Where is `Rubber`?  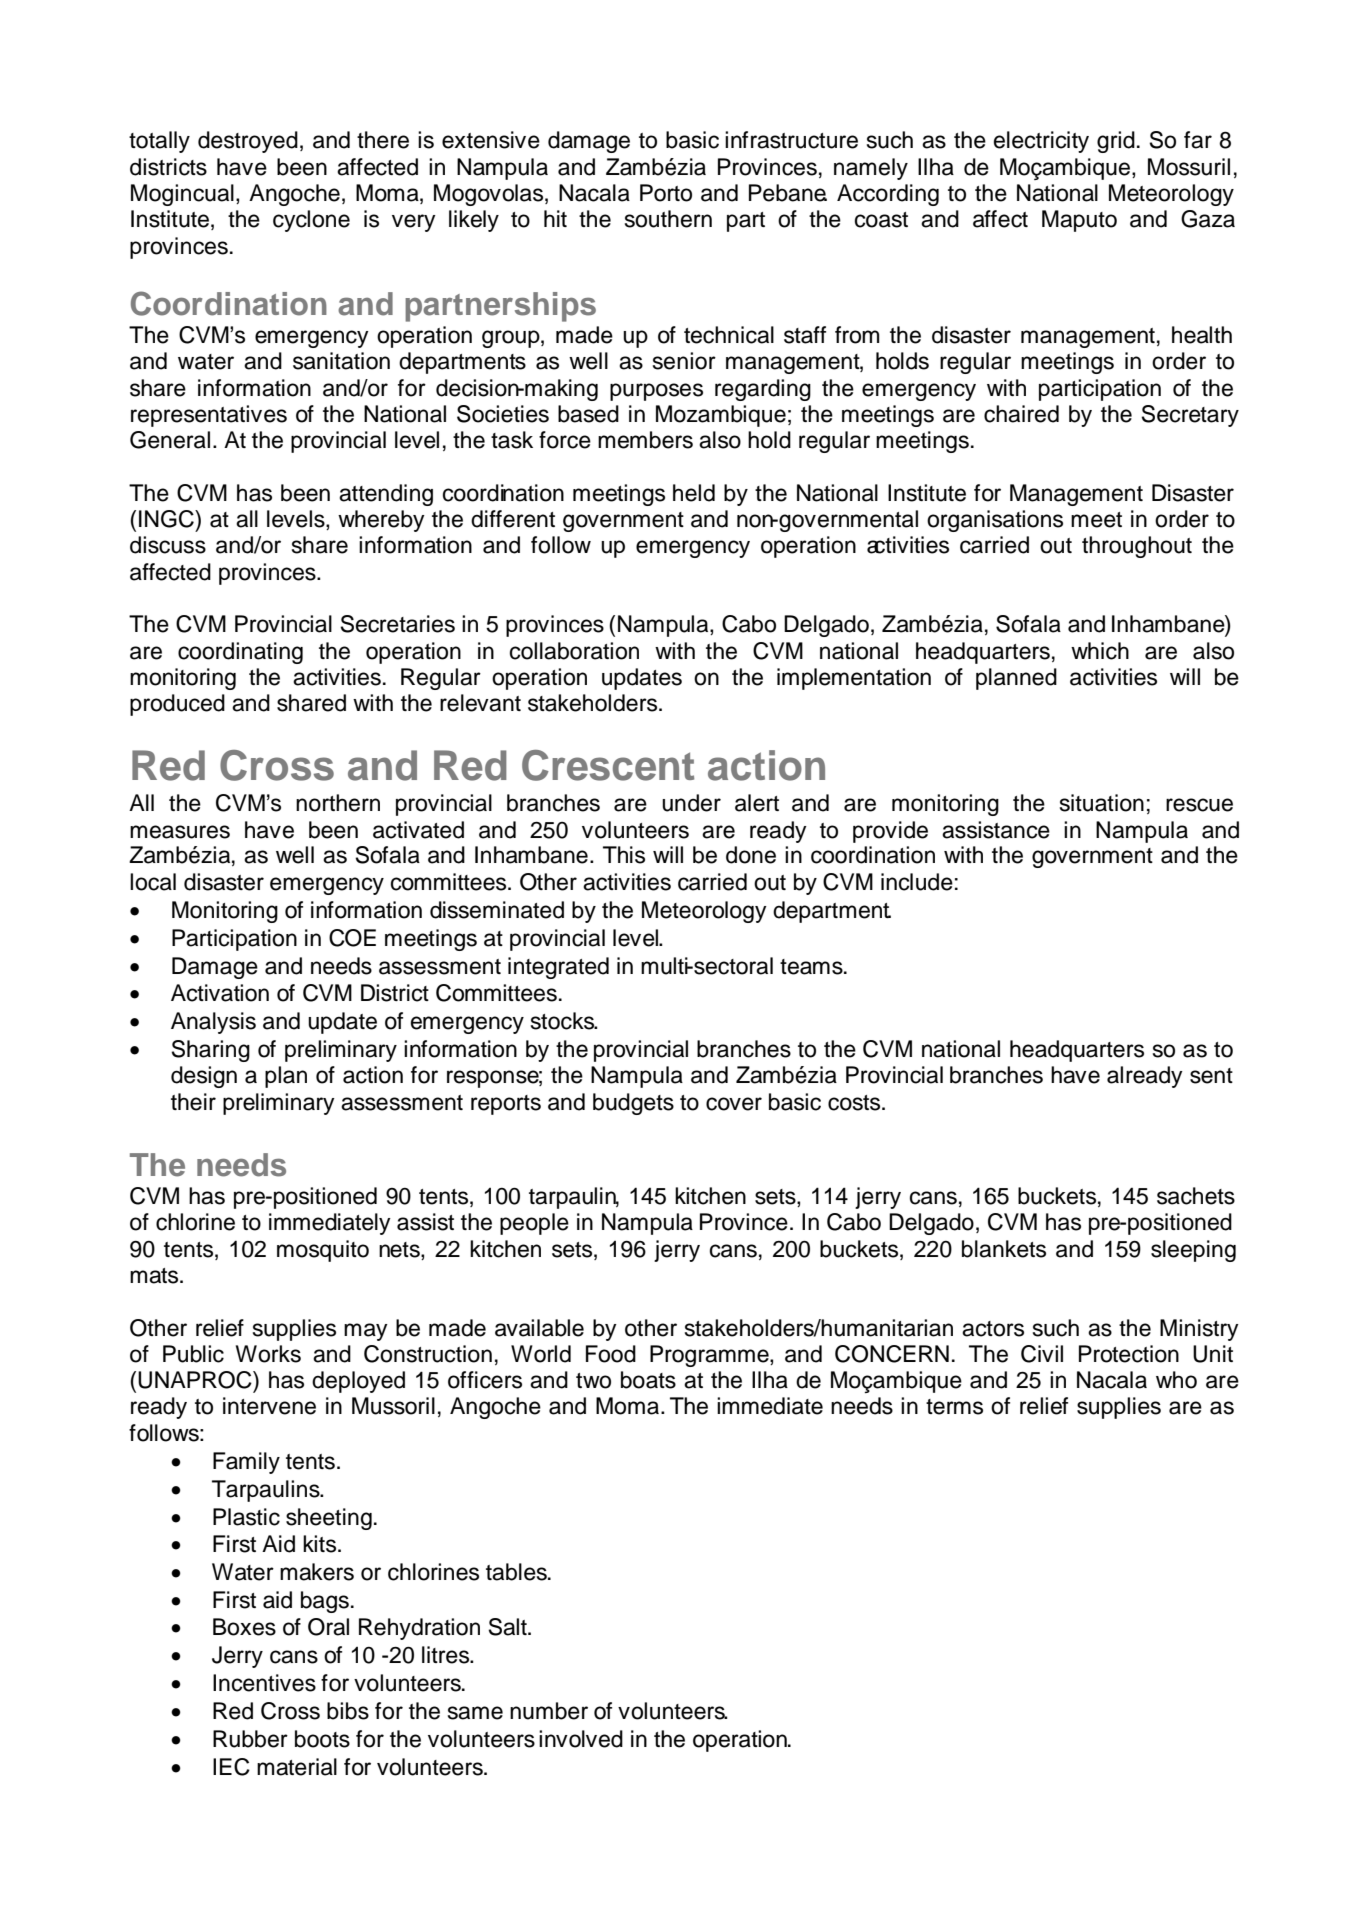 Rubber is located at coordinates (250, 1739).
